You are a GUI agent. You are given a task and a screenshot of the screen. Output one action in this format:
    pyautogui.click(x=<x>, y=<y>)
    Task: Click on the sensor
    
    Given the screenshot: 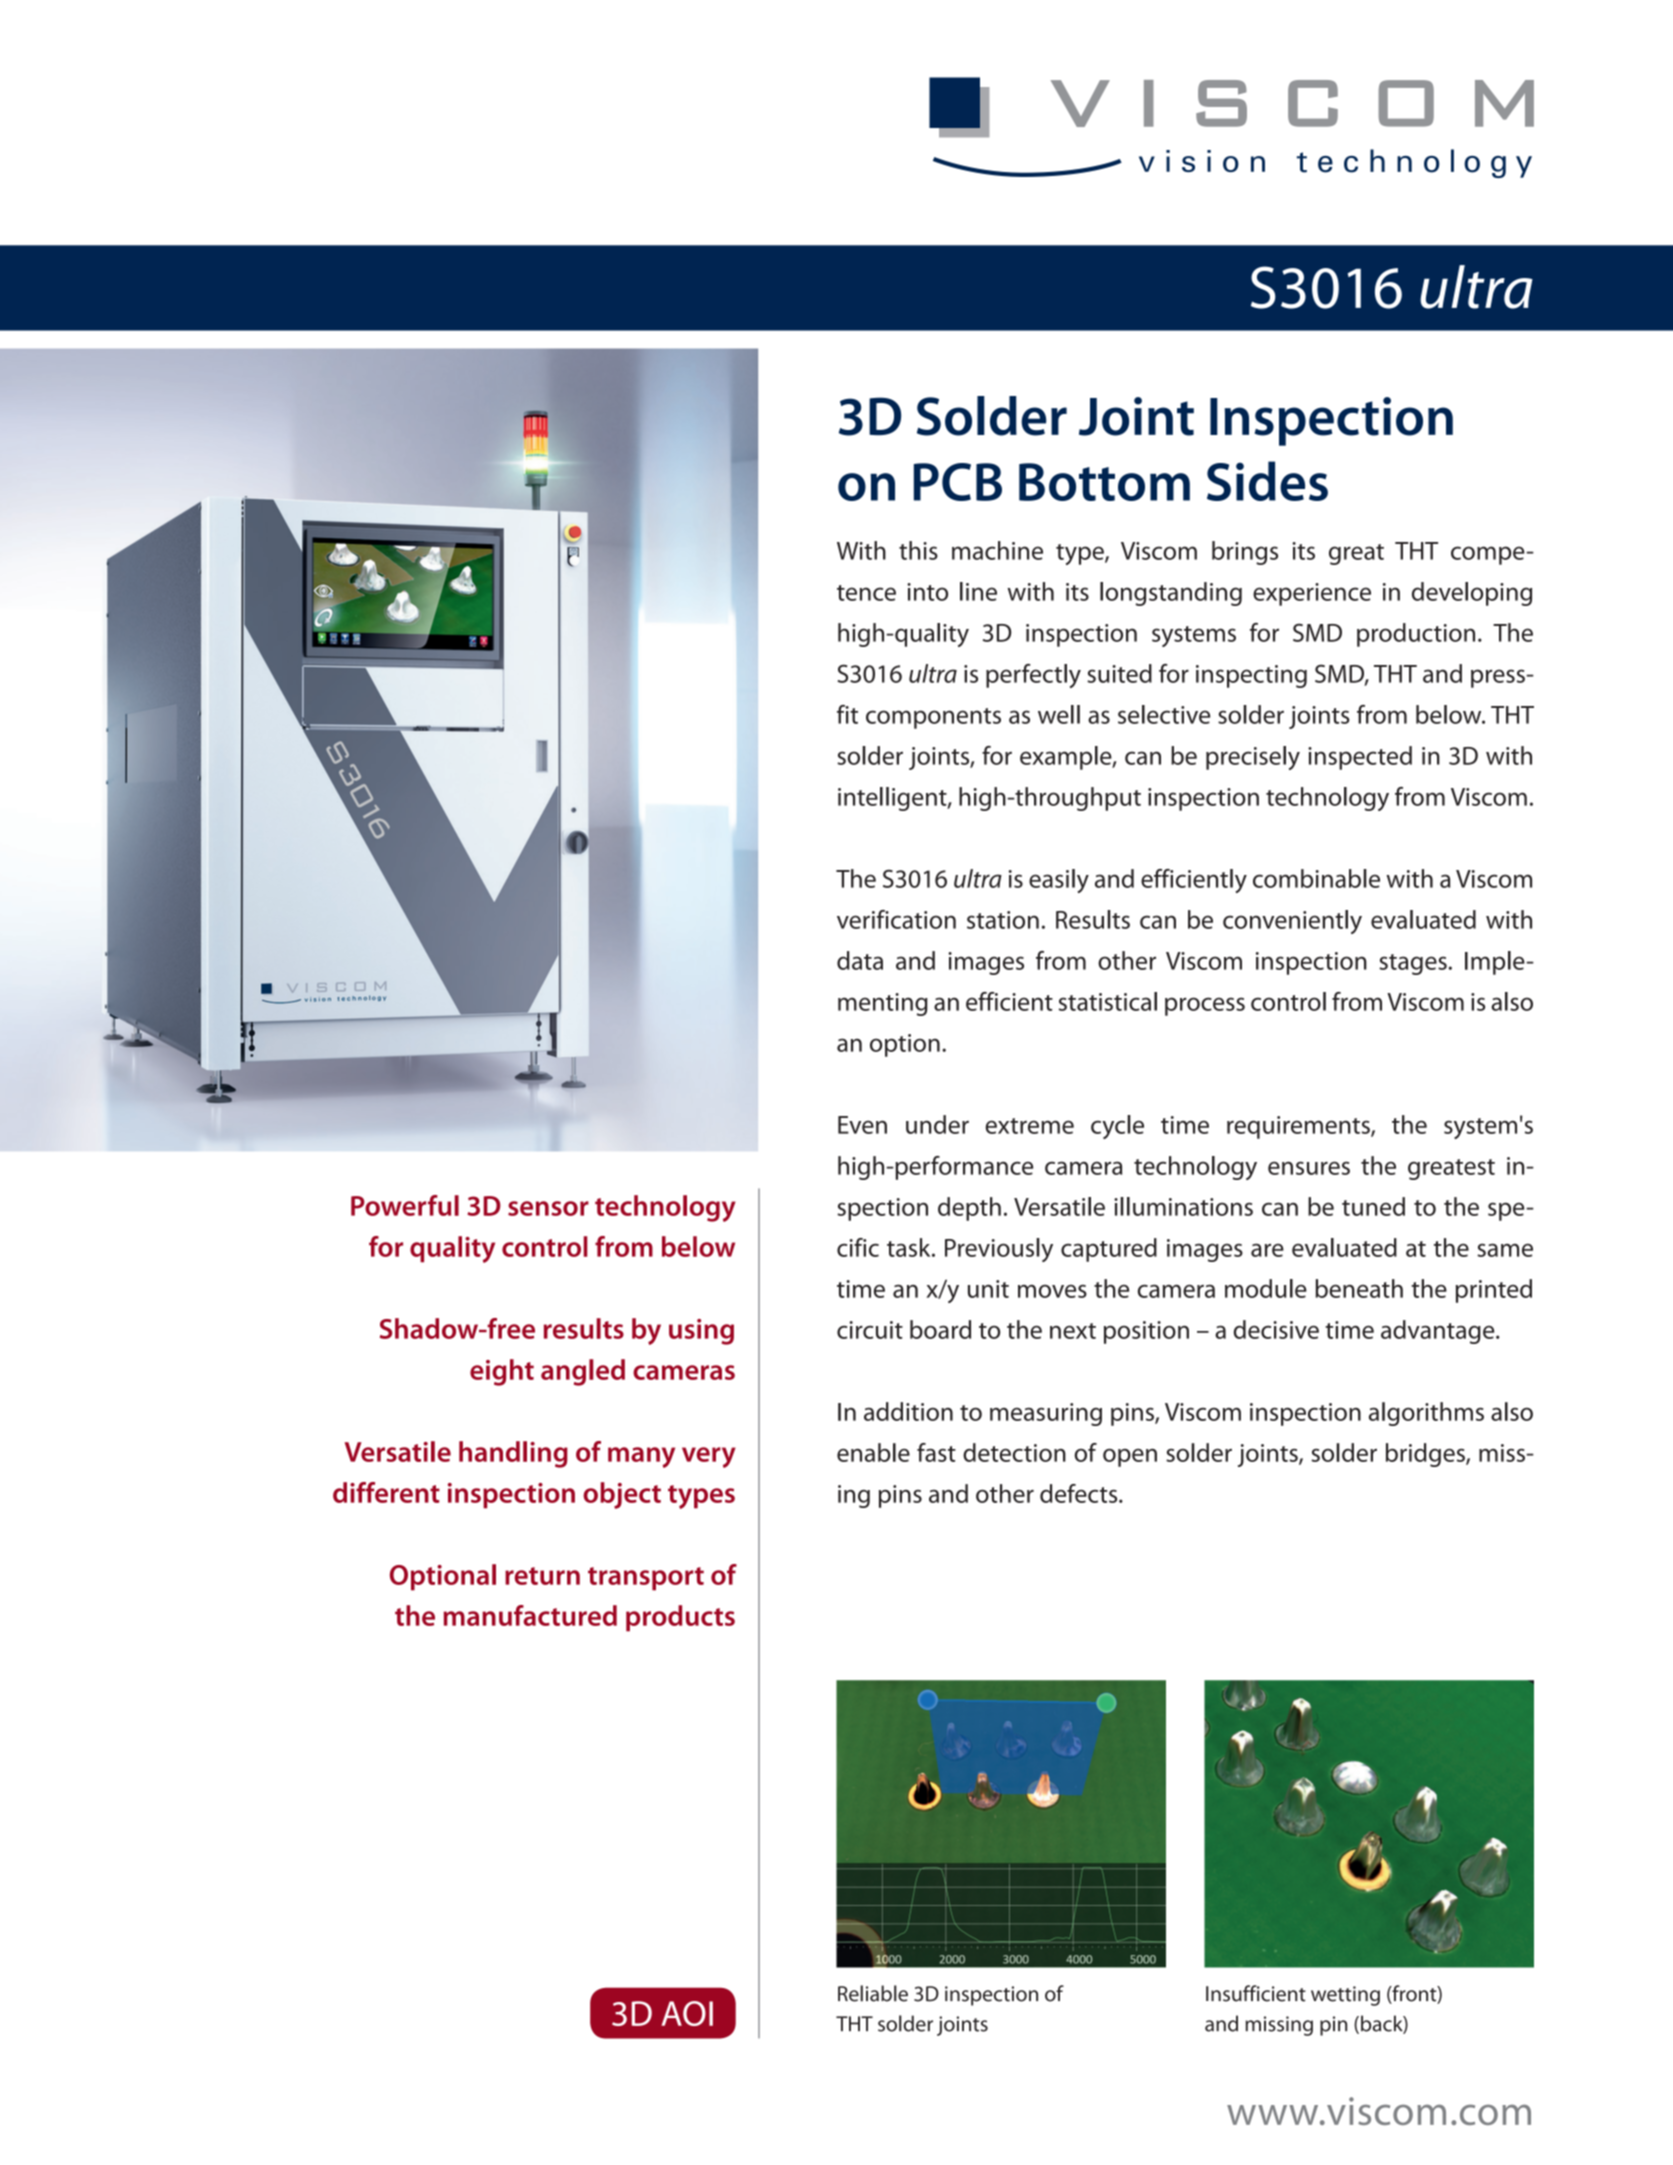 What is the action you would take?
    pyautogui.click(x=548, y=1208)
